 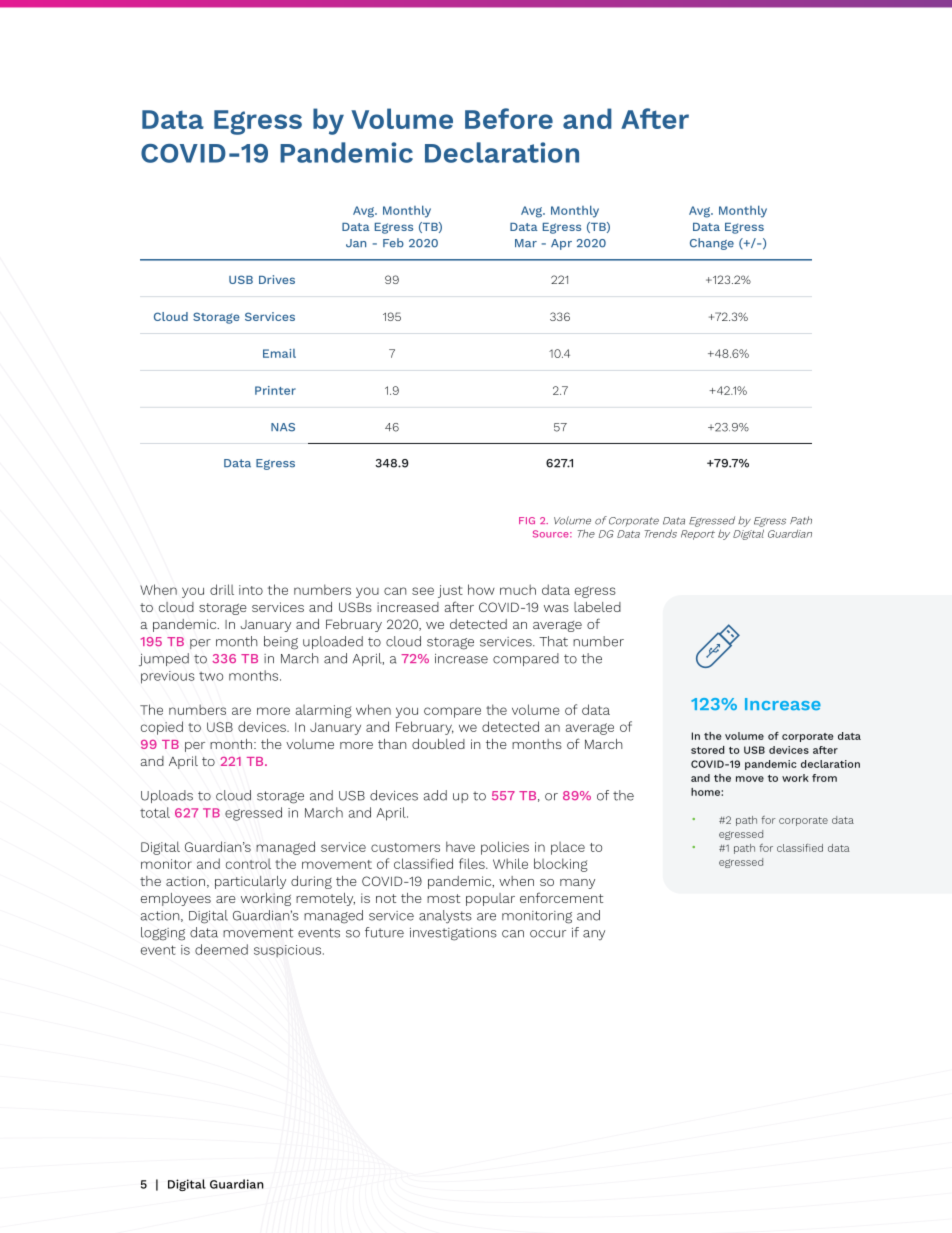 What do you see at coordinates (712, 244) in the screenshot?
I see `Change` at bounding box center [712, 244].
